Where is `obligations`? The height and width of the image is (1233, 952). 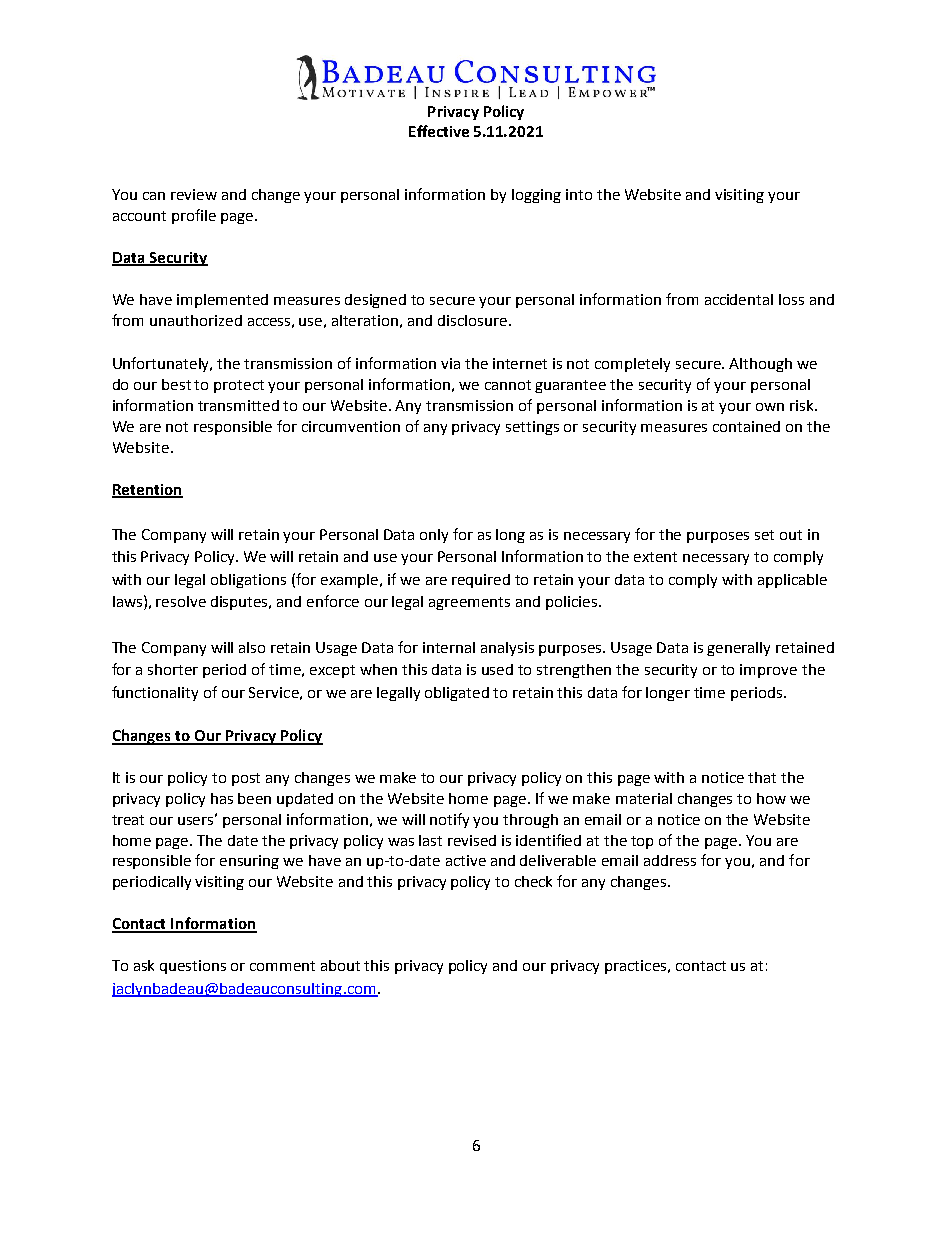
obligations is located at coordinates (248, 581).
